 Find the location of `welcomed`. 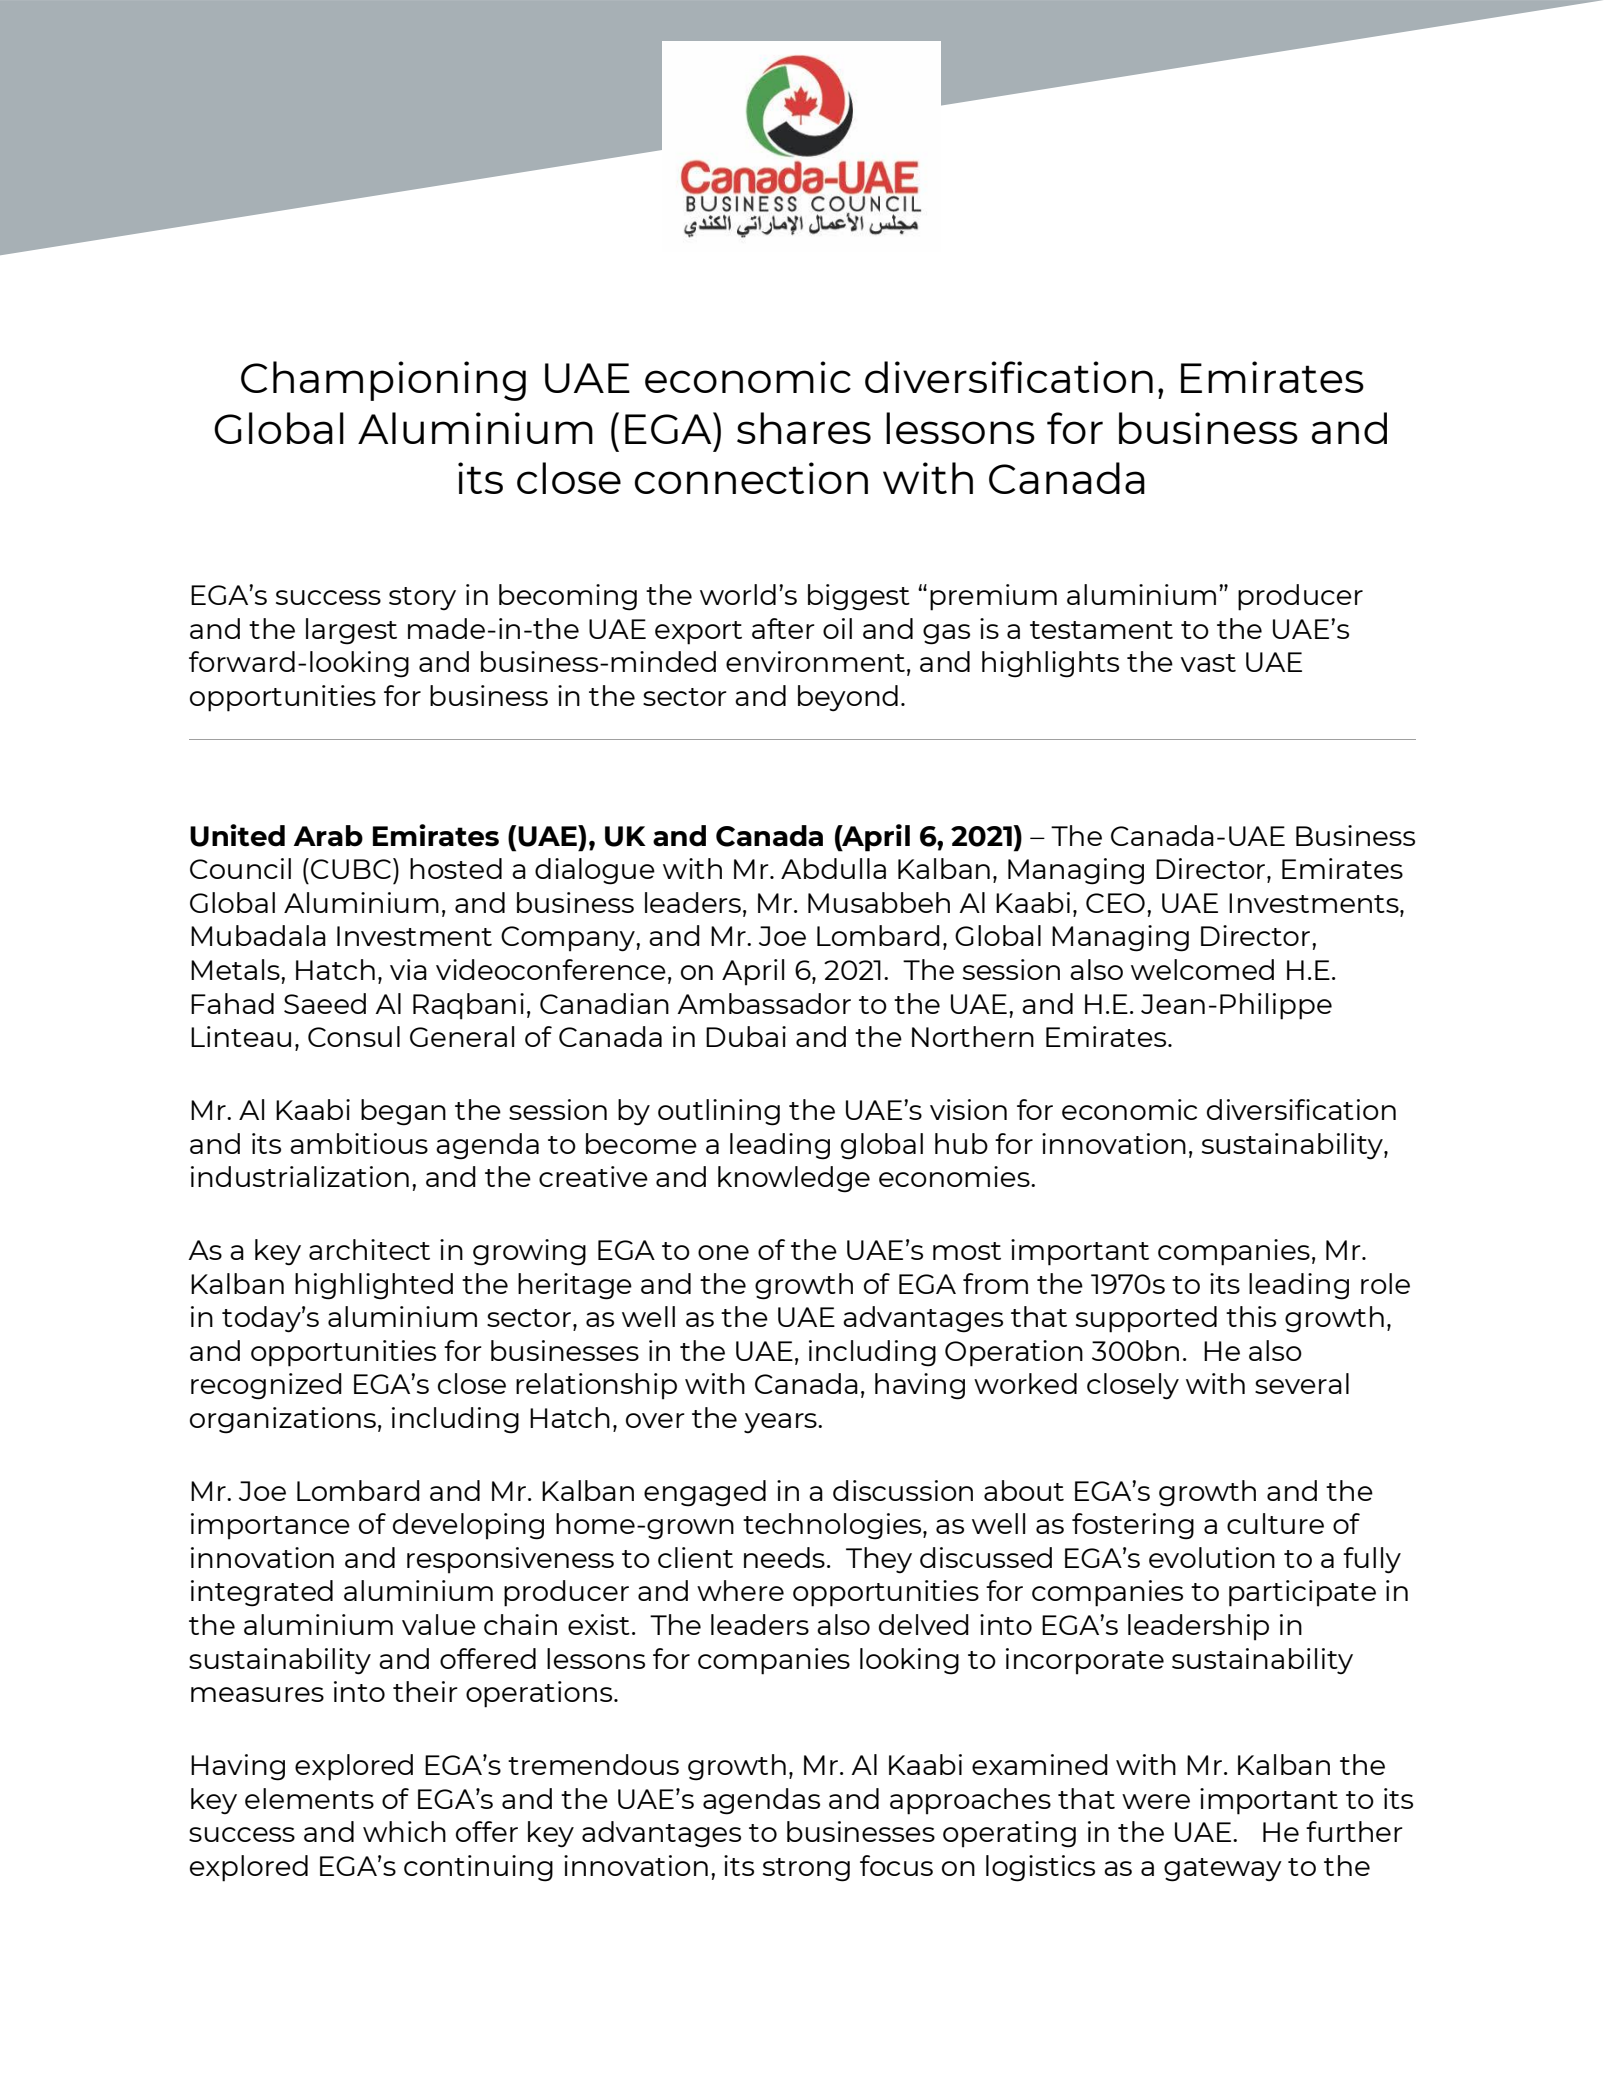

welcomed is located at coordinates (1202, 969).
